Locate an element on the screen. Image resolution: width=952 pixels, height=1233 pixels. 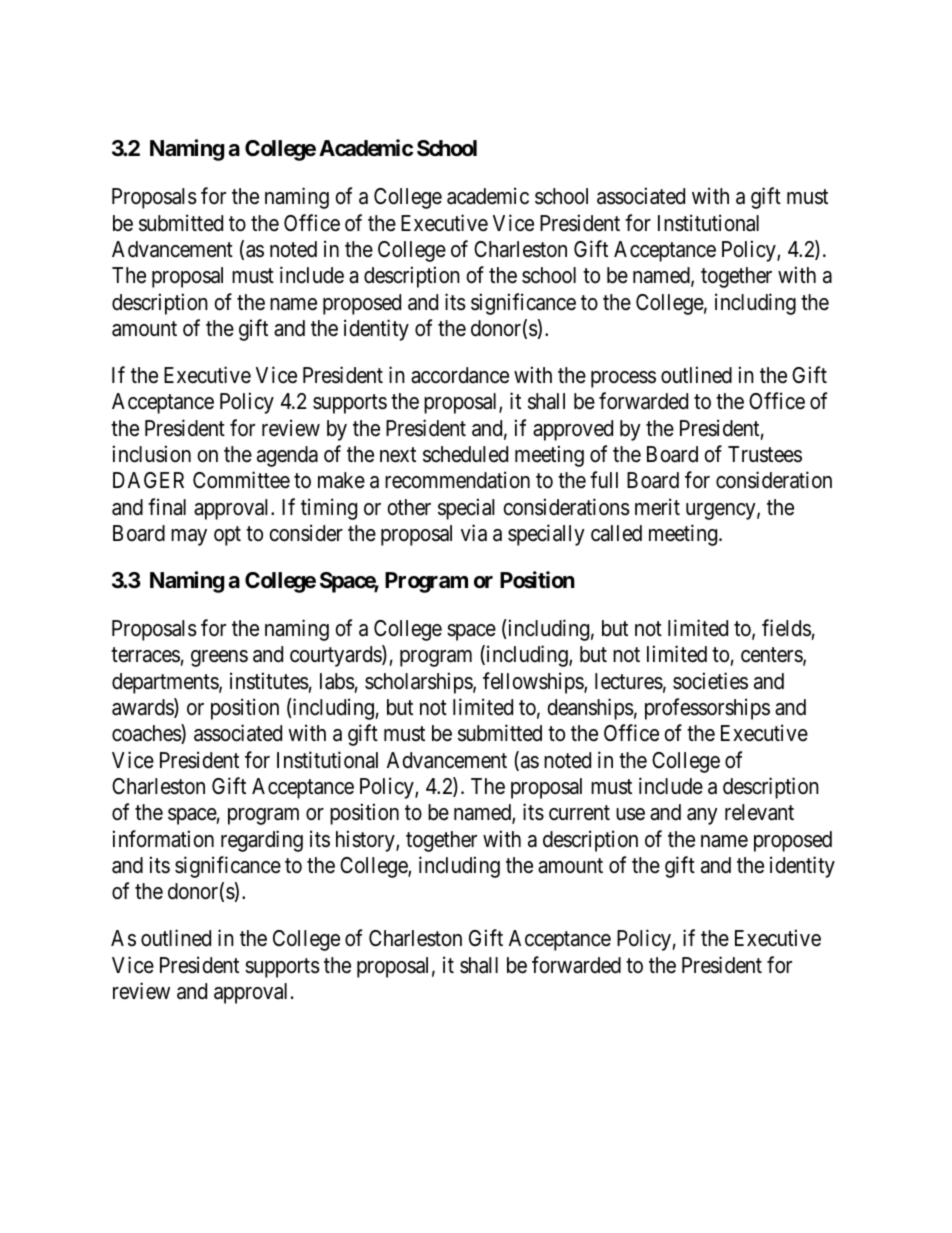
Committee is located at coordinates (241, 480).
